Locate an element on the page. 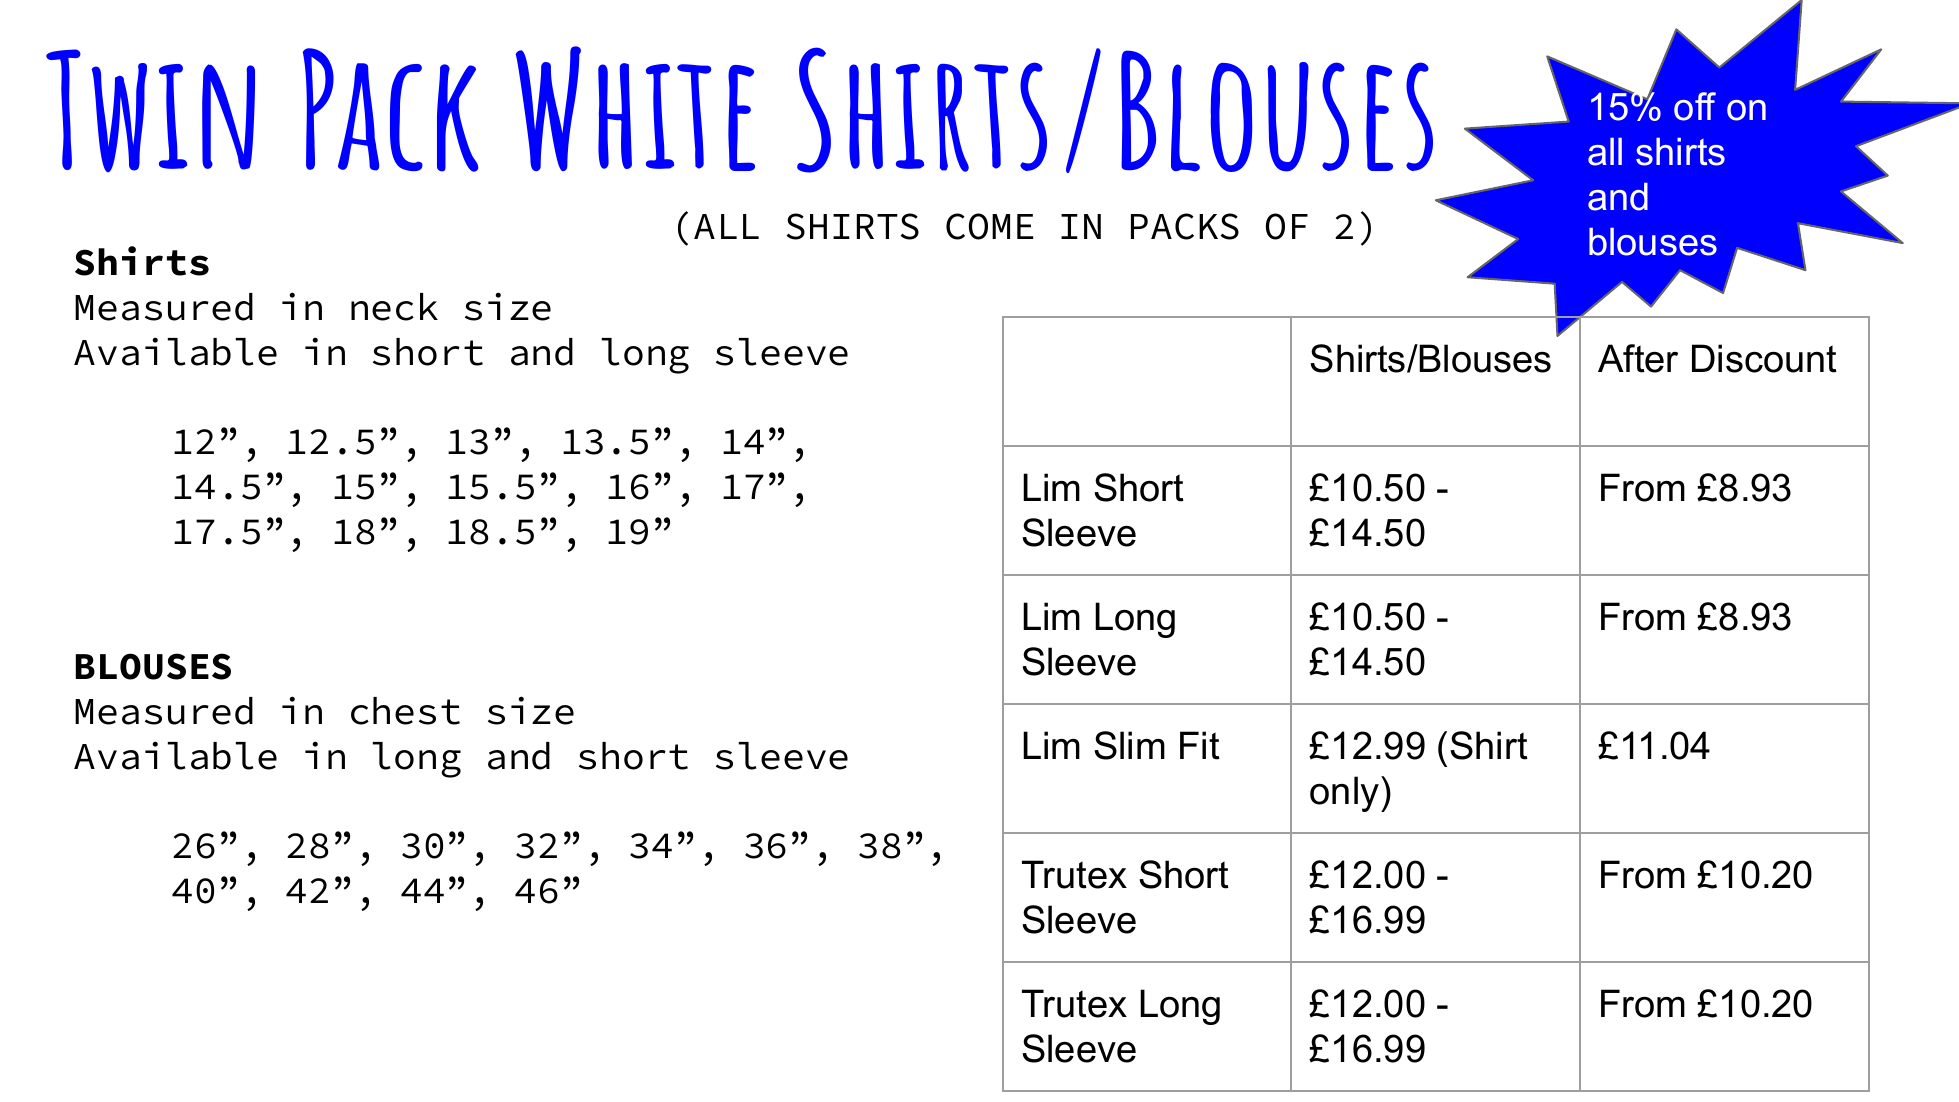 The width and height of the page is (1959, 1102). chest is located at coordinates (405, 711).
